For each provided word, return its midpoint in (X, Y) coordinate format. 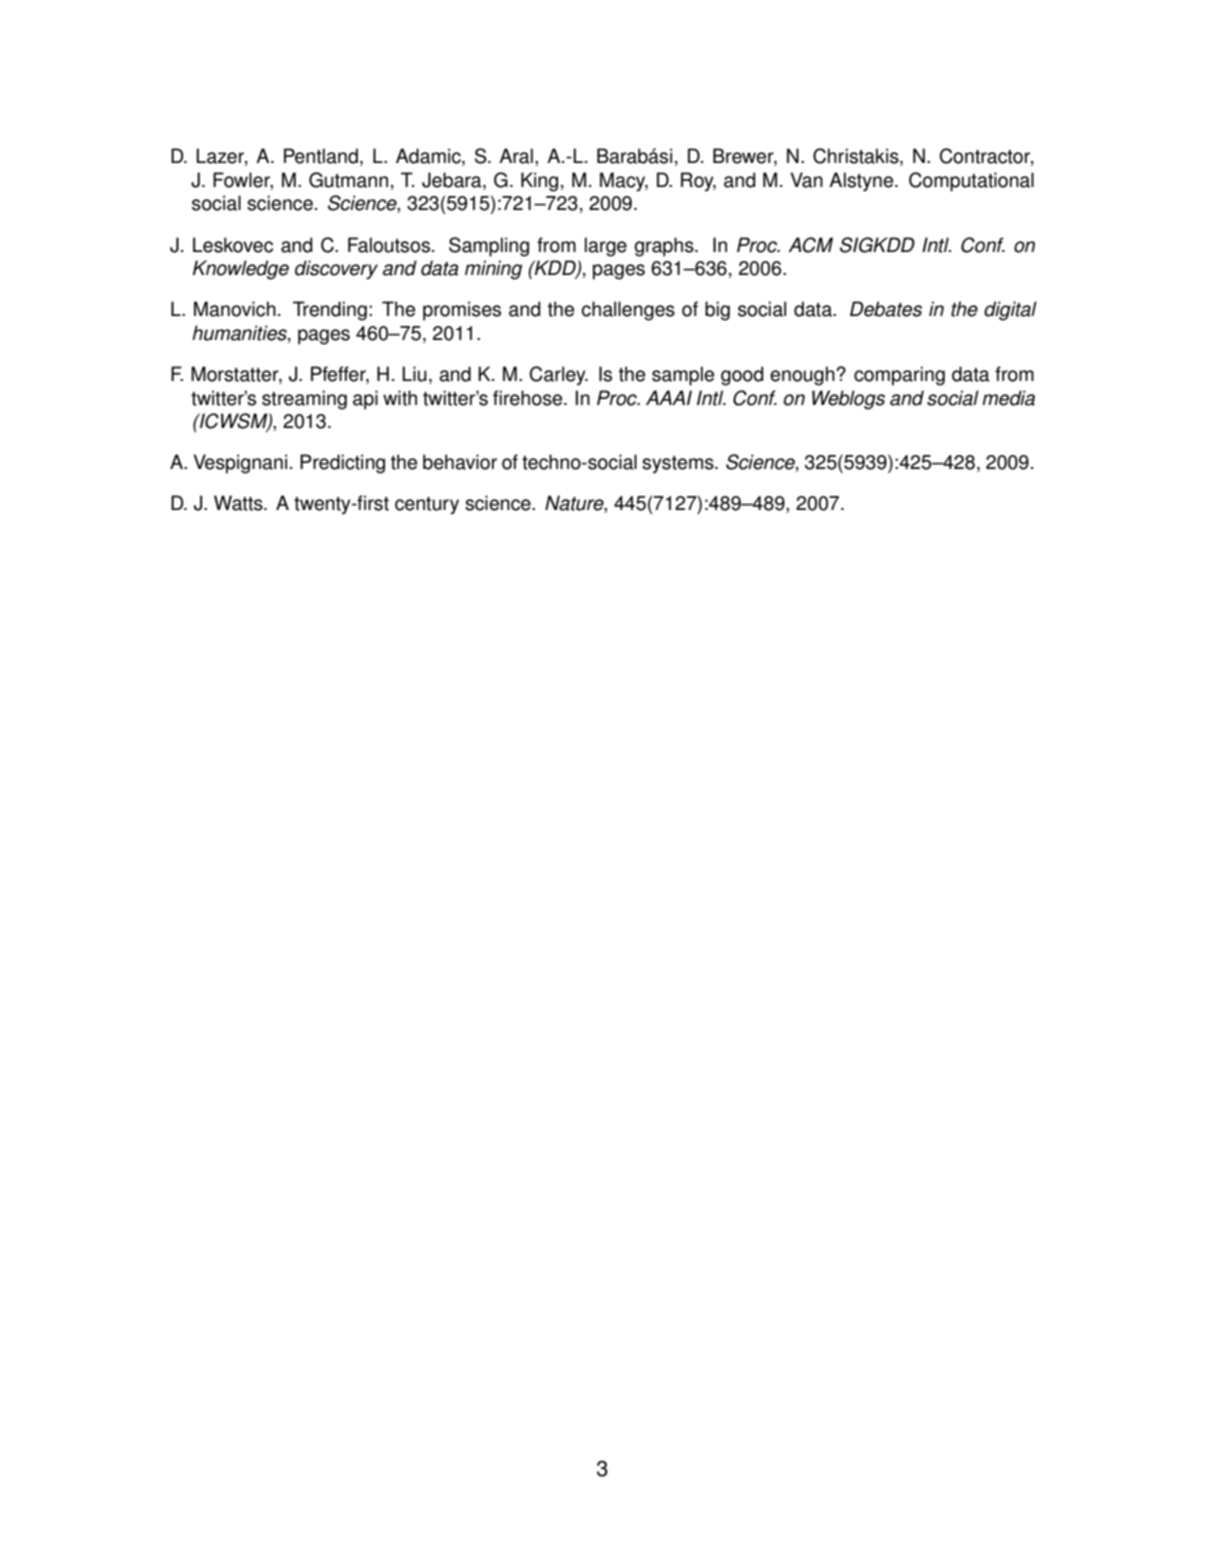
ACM (810, 245)
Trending (330, 311)
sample (683, 376)
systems (679, 465)
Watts (239, 503)
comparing (899, 376)
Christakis (857, 157)
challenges (628, 311)
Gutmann (348, 180)
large (606, 247)
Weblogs (848, 400)
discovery (336, 270)
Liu (414, 374)
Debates (886, 309)
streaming (304, 400)
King (539, 182)
